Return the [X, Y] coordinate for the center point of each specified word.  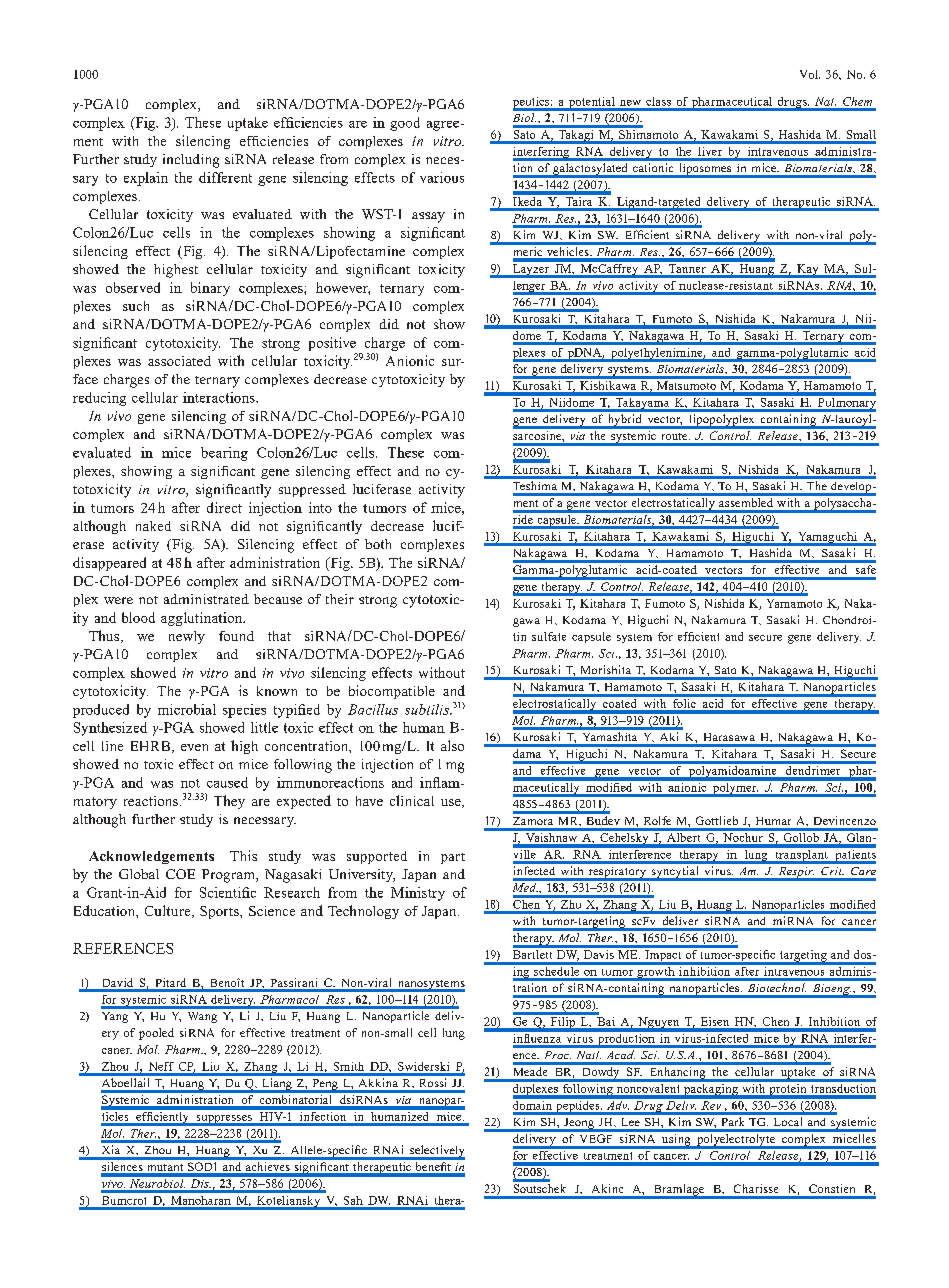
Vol [810, 74]
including [191, 161]
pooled [156, 1034]
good [405, 124]
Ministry [418, 894]
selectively [436, 1152]
